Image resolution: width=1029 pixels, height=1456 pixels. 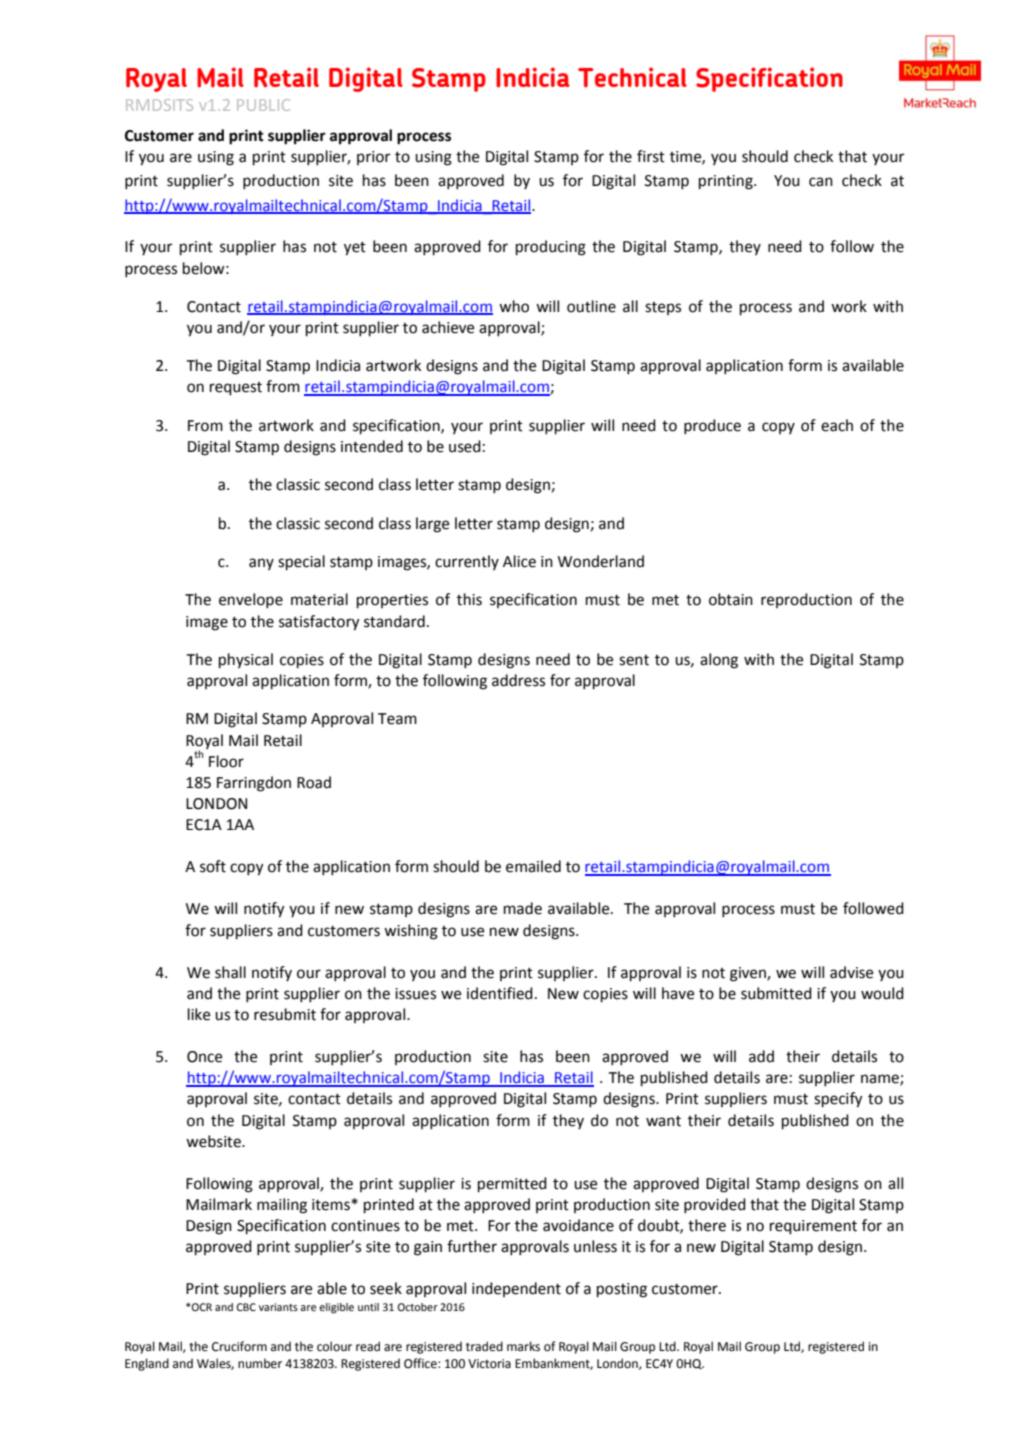 What do you see at coordinates (749, 974) in the page?
I see `given` at bounding box center [749, 974].
